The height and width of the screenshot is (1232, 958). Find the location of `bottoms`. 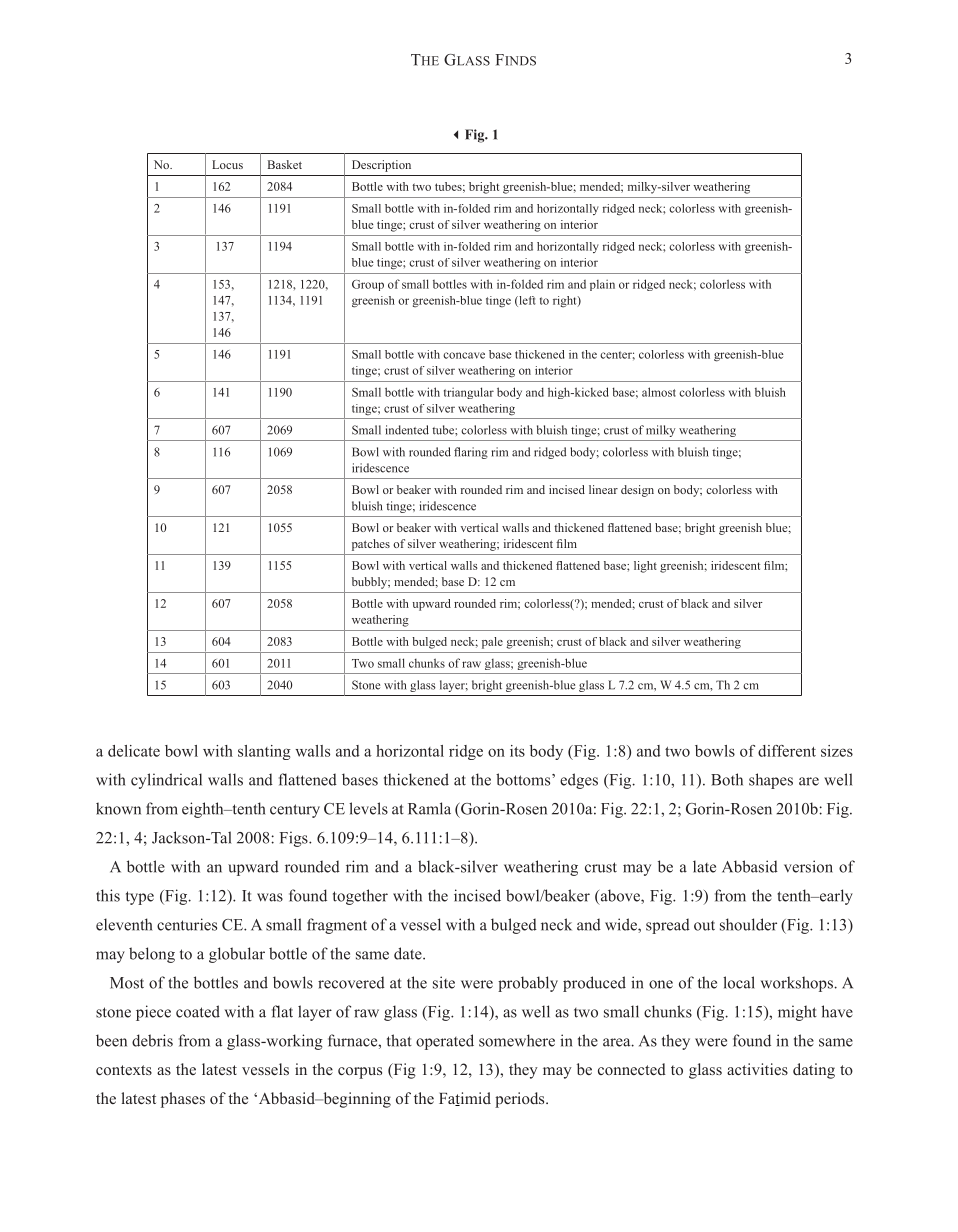

bottoms is located at coordinates (524, 779).
